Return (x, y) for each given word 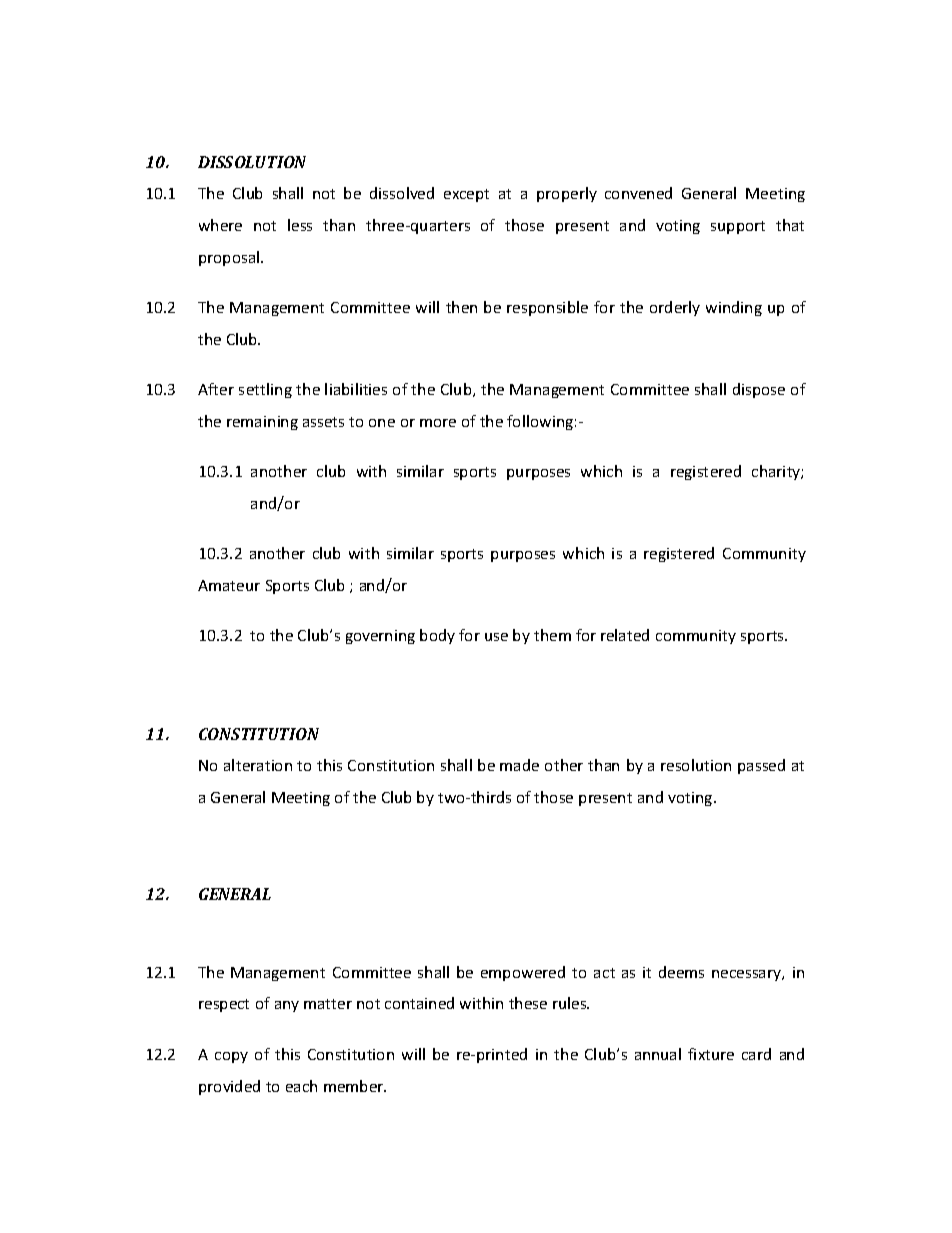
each (301, 1086)
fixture (711, 1054)
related (625, 635)
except (466, 195)
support (738, 227)
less (300, 225)
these (528, 1003)
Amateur (229, 585)
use (496, 637)
